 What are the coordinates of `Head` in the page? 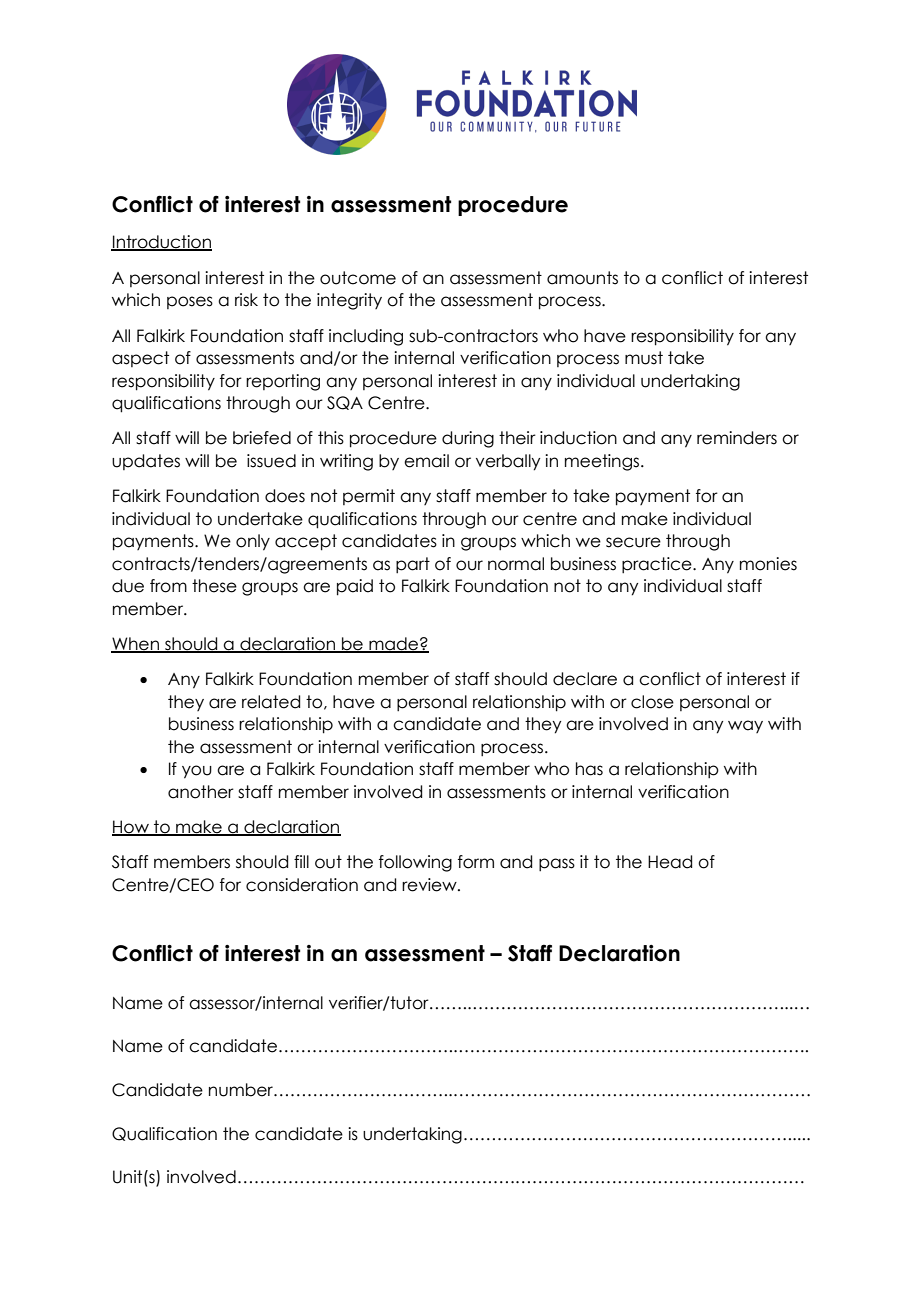 It's located at (670, 862).
